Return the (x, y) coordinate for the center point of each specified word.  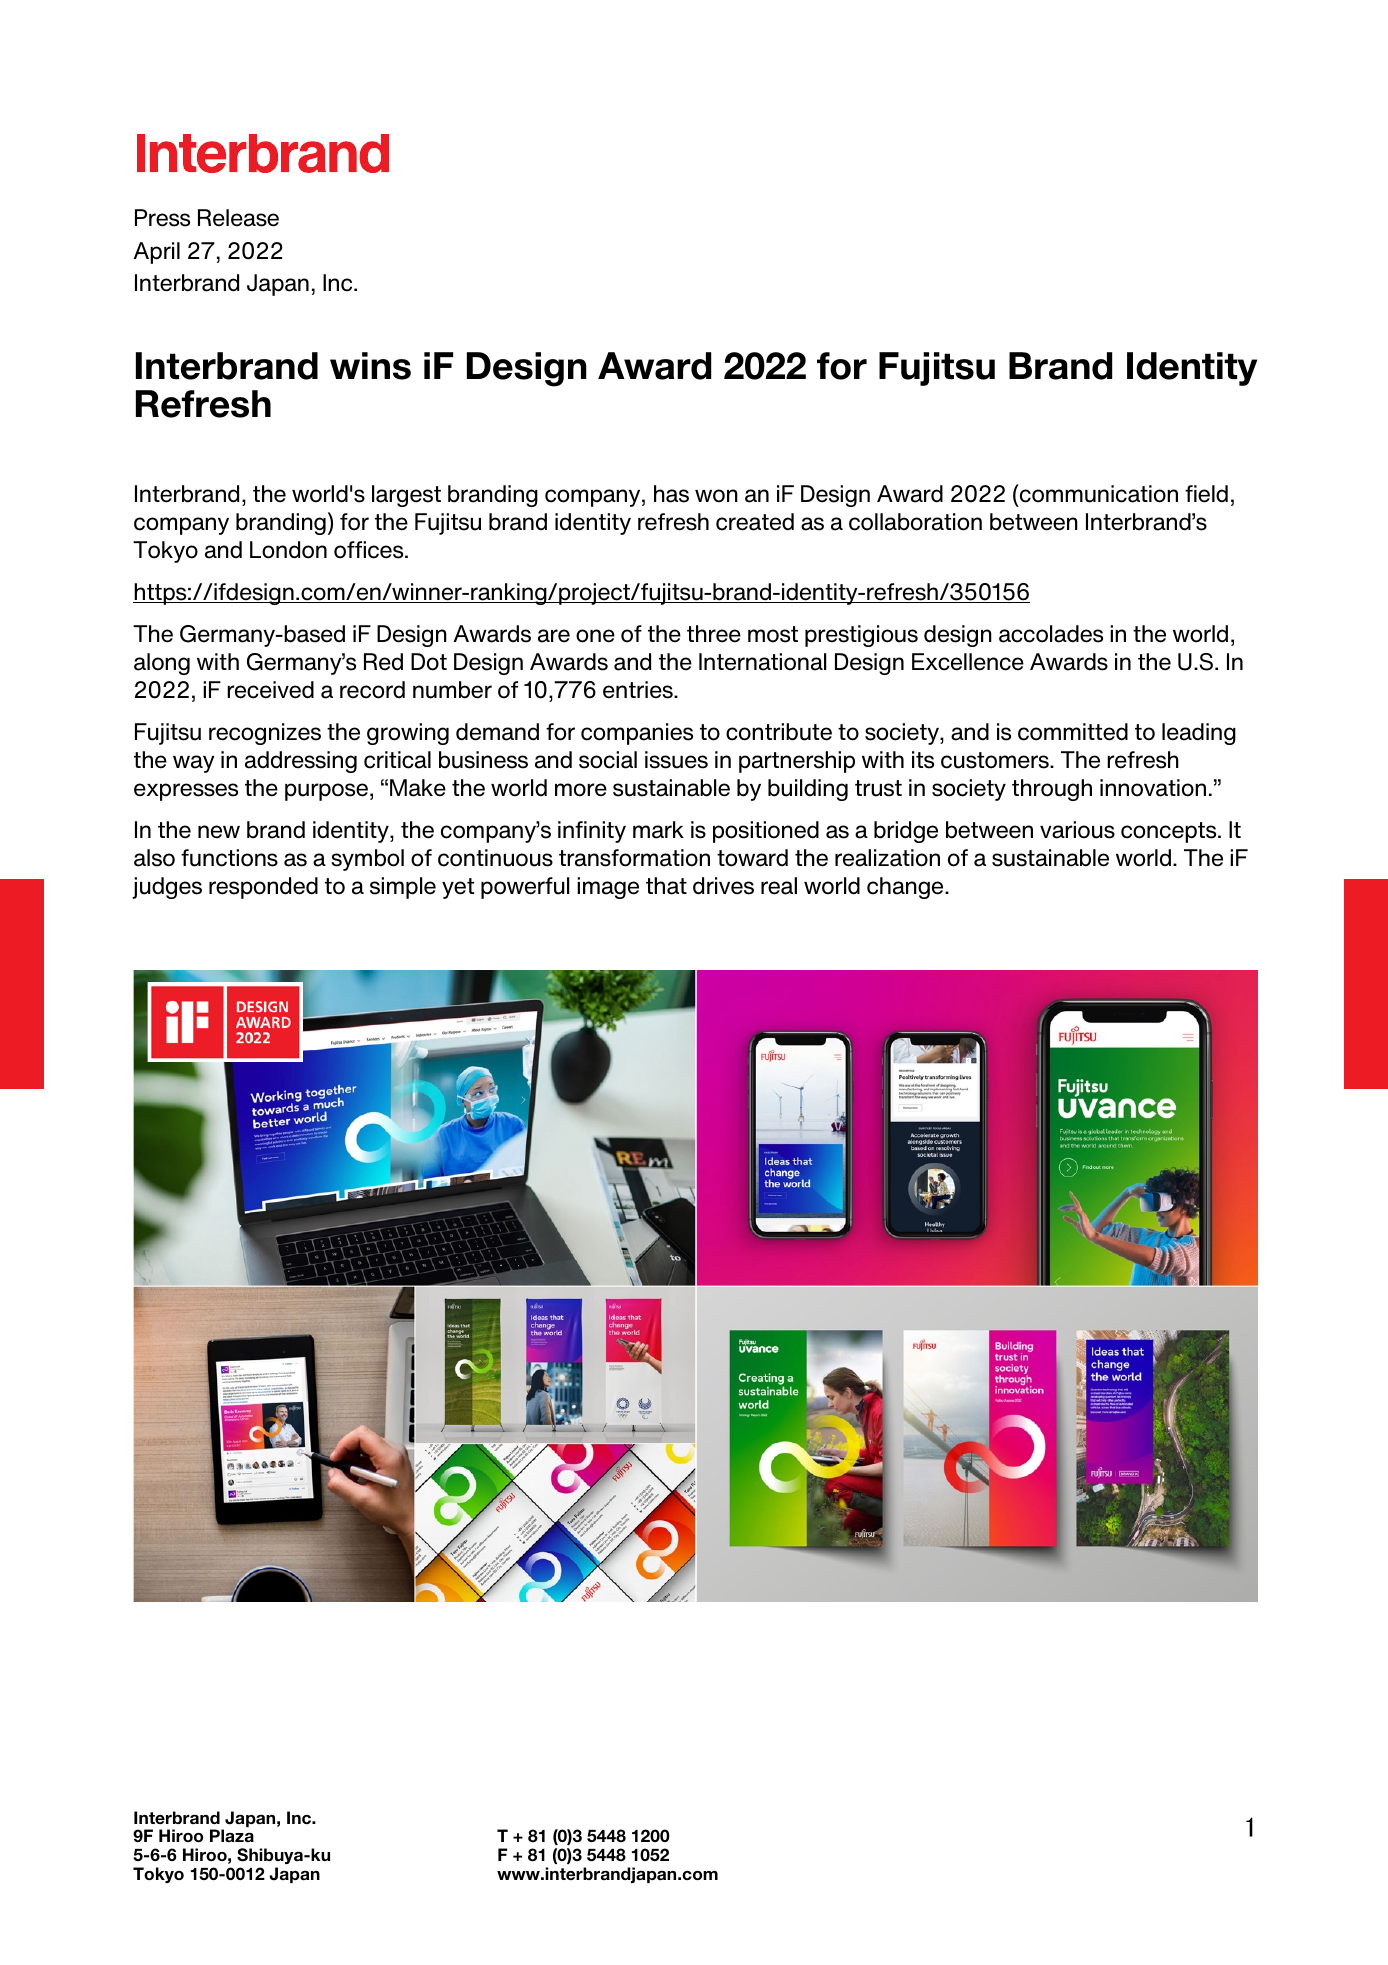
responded (263, 888)
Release (238, 218)
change (906, 888)
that (666, 886)
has (671, 494)
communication (1098, 493)
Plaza (232, 1836)
